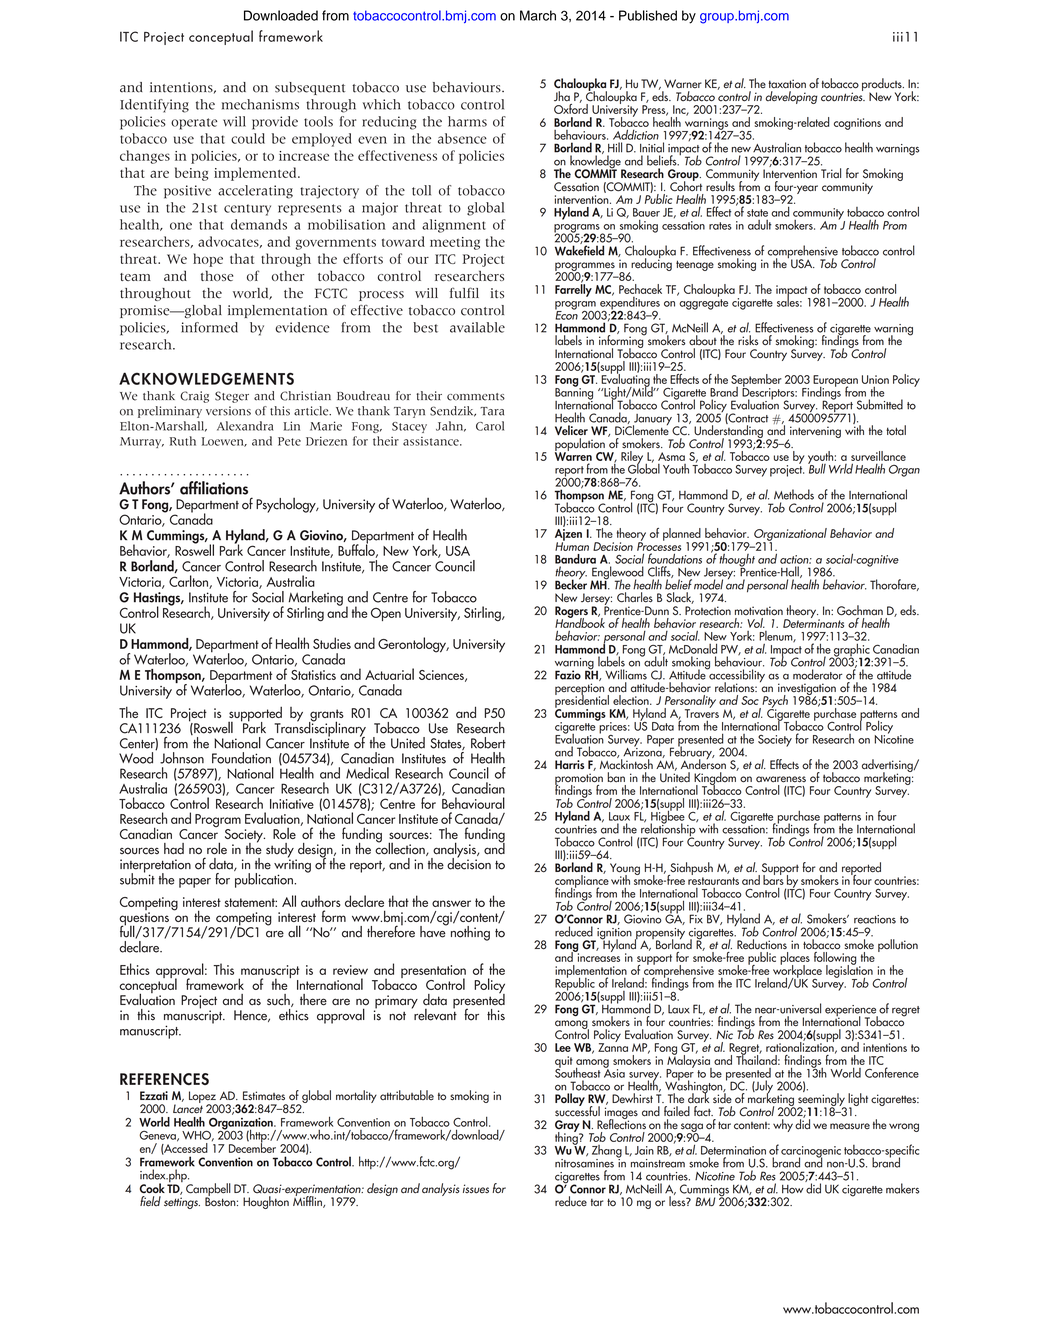 The image size is (1039, 1344). What do you see at coordinates (571, 613) in the document?
I see `Rogers` at bounding box center [571, 613].
